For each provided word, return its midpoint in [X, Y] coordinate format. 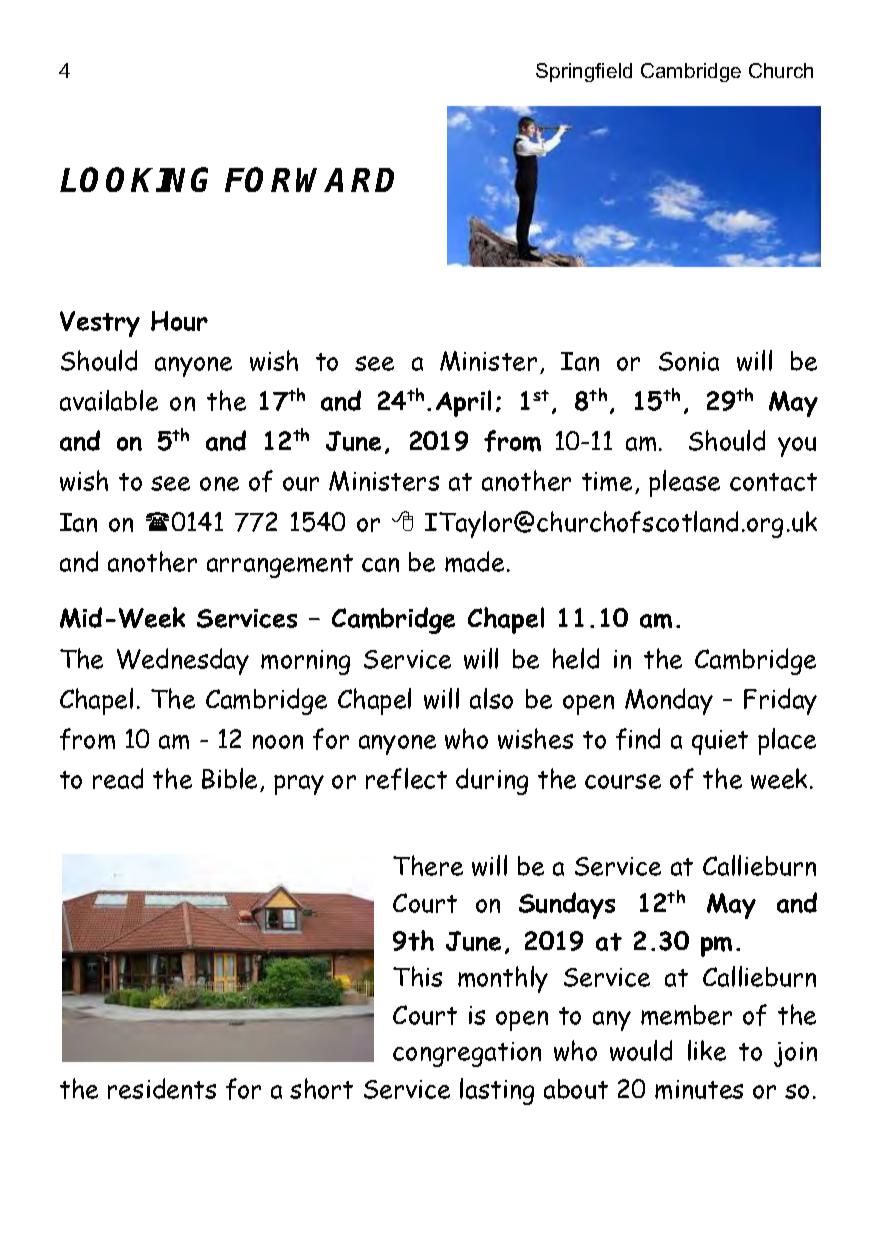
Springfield [584, 72]
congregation [467, 1054]
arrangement [280, 566]
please [684, 483]
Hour [179, 321]
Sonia [689, 361]
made [474, 561]
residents [162, 1088]
